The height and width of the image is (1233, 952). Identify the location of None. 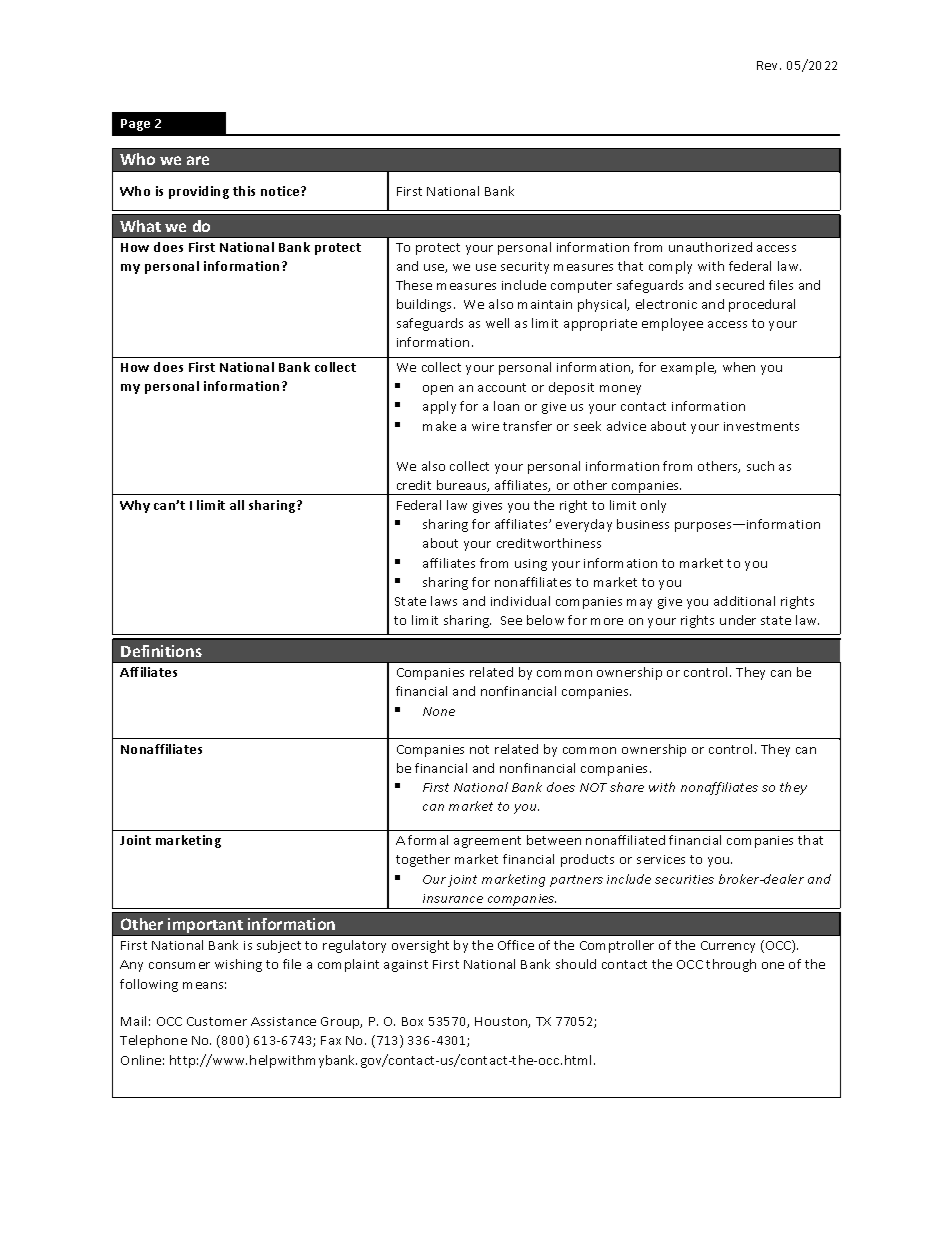
(439, 711).
